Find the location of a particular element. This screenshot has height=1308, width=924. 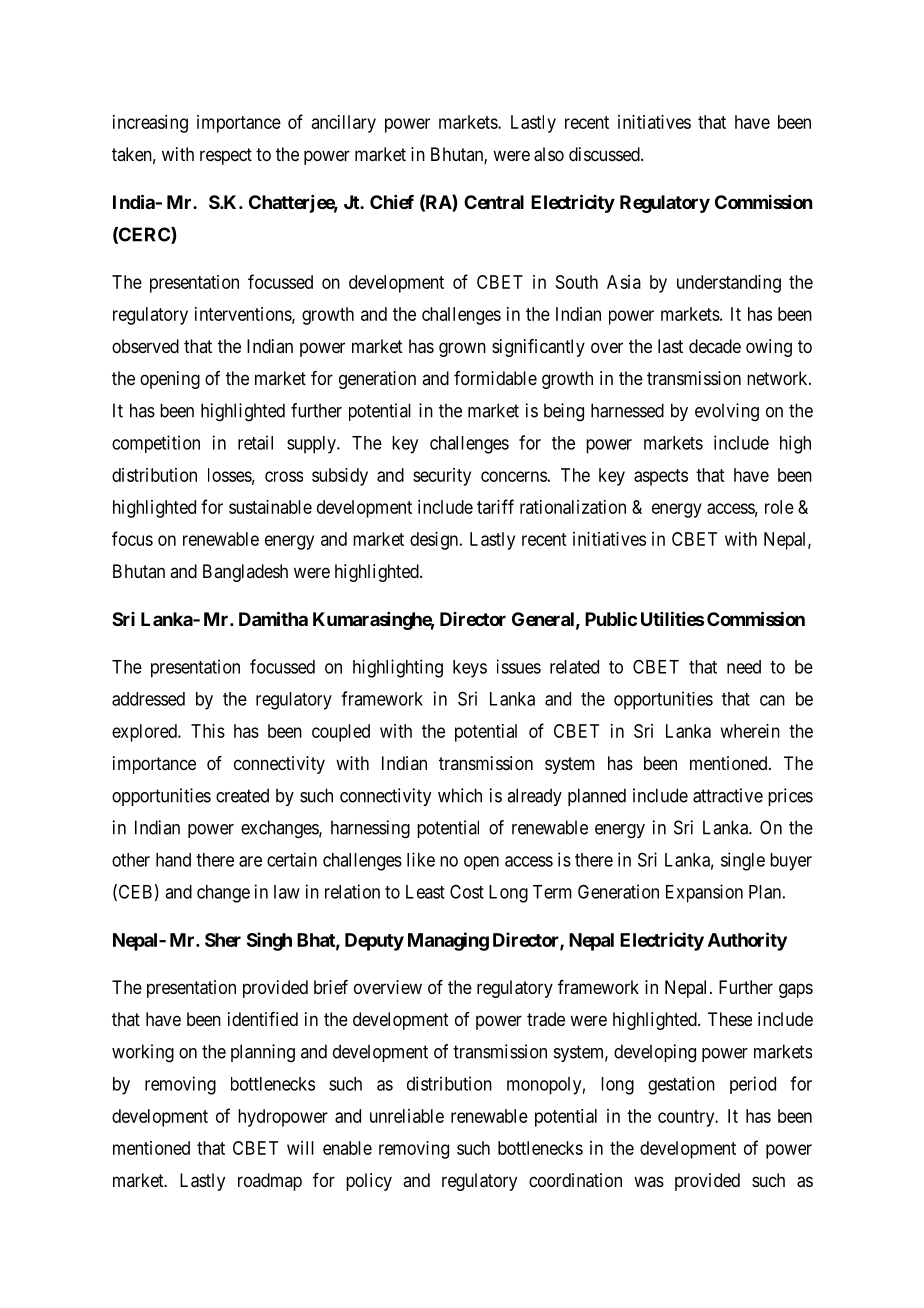

discussed is located at coordinates (605, 154).
